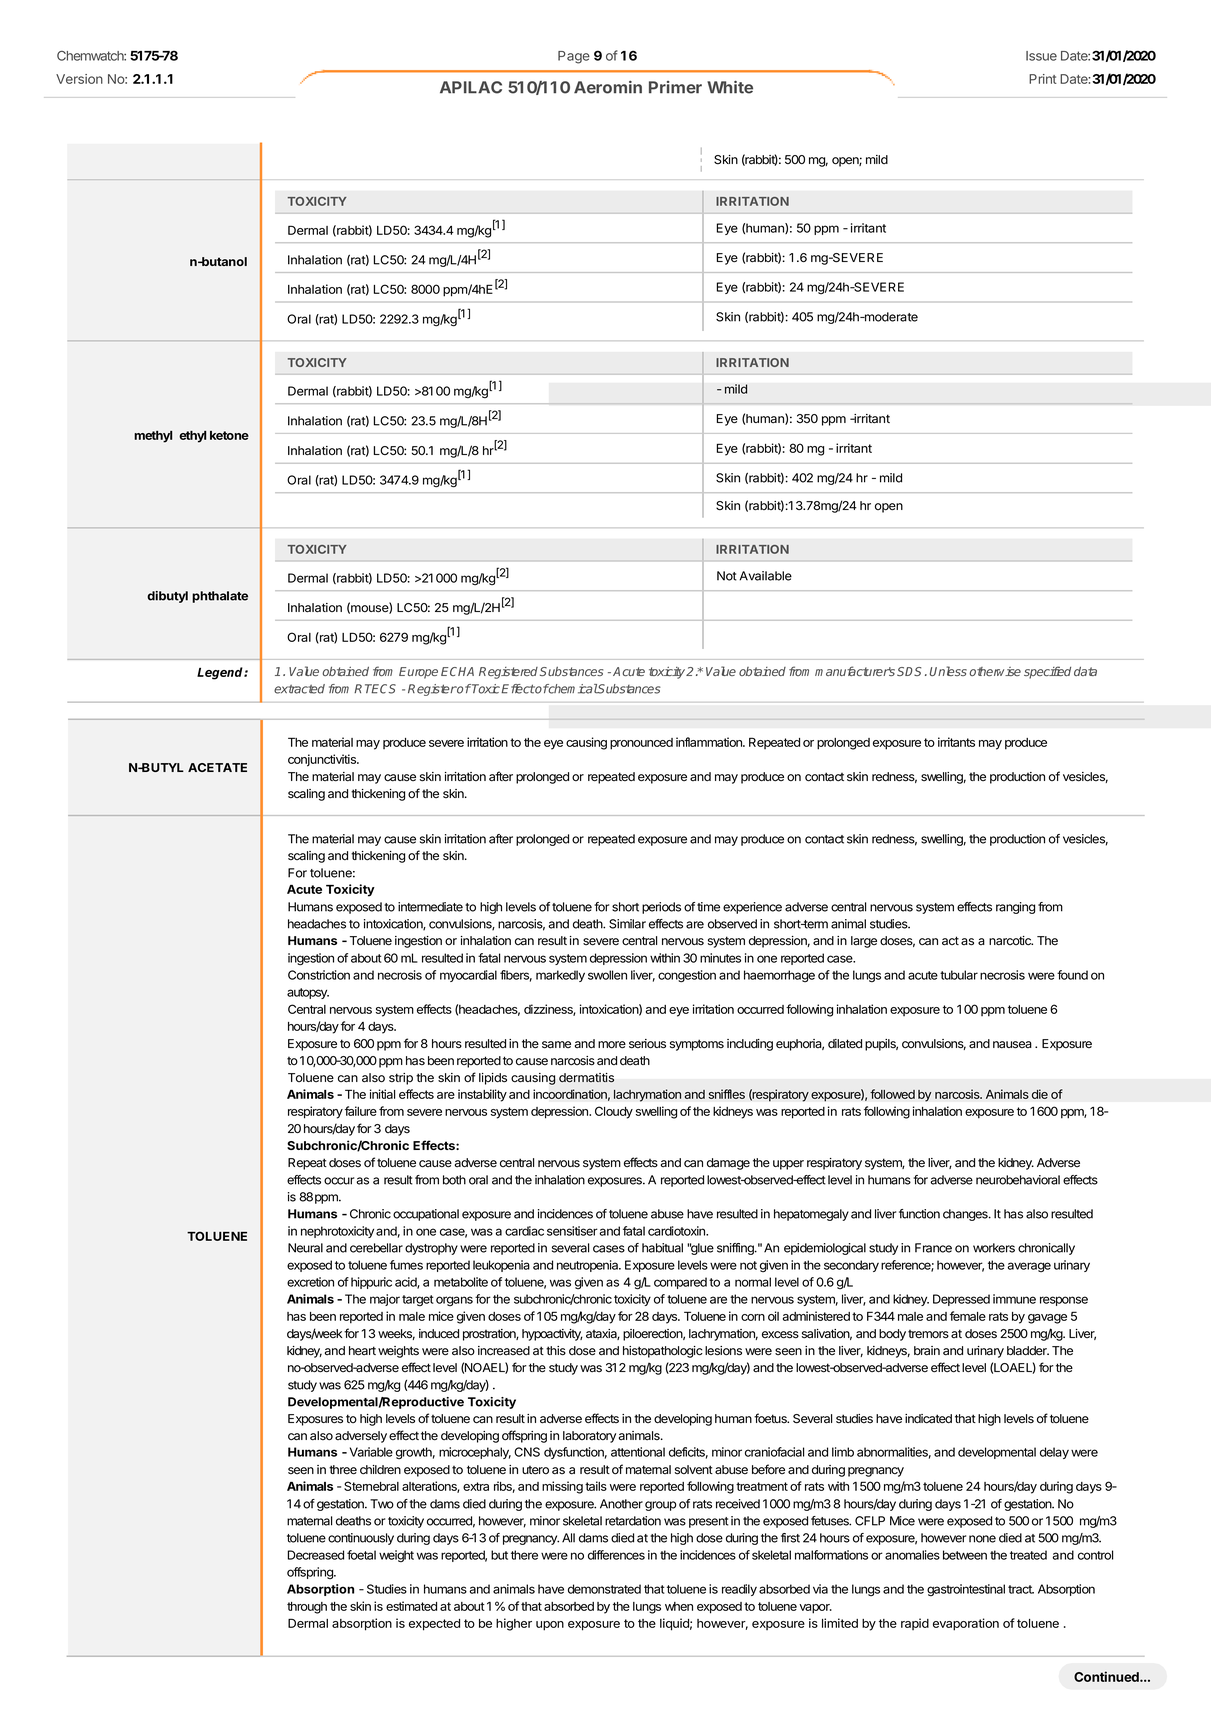 The image size is (1211, 1714). Describe the element at coordinates (627, 924) in the document. I see `Similar` at that location.
